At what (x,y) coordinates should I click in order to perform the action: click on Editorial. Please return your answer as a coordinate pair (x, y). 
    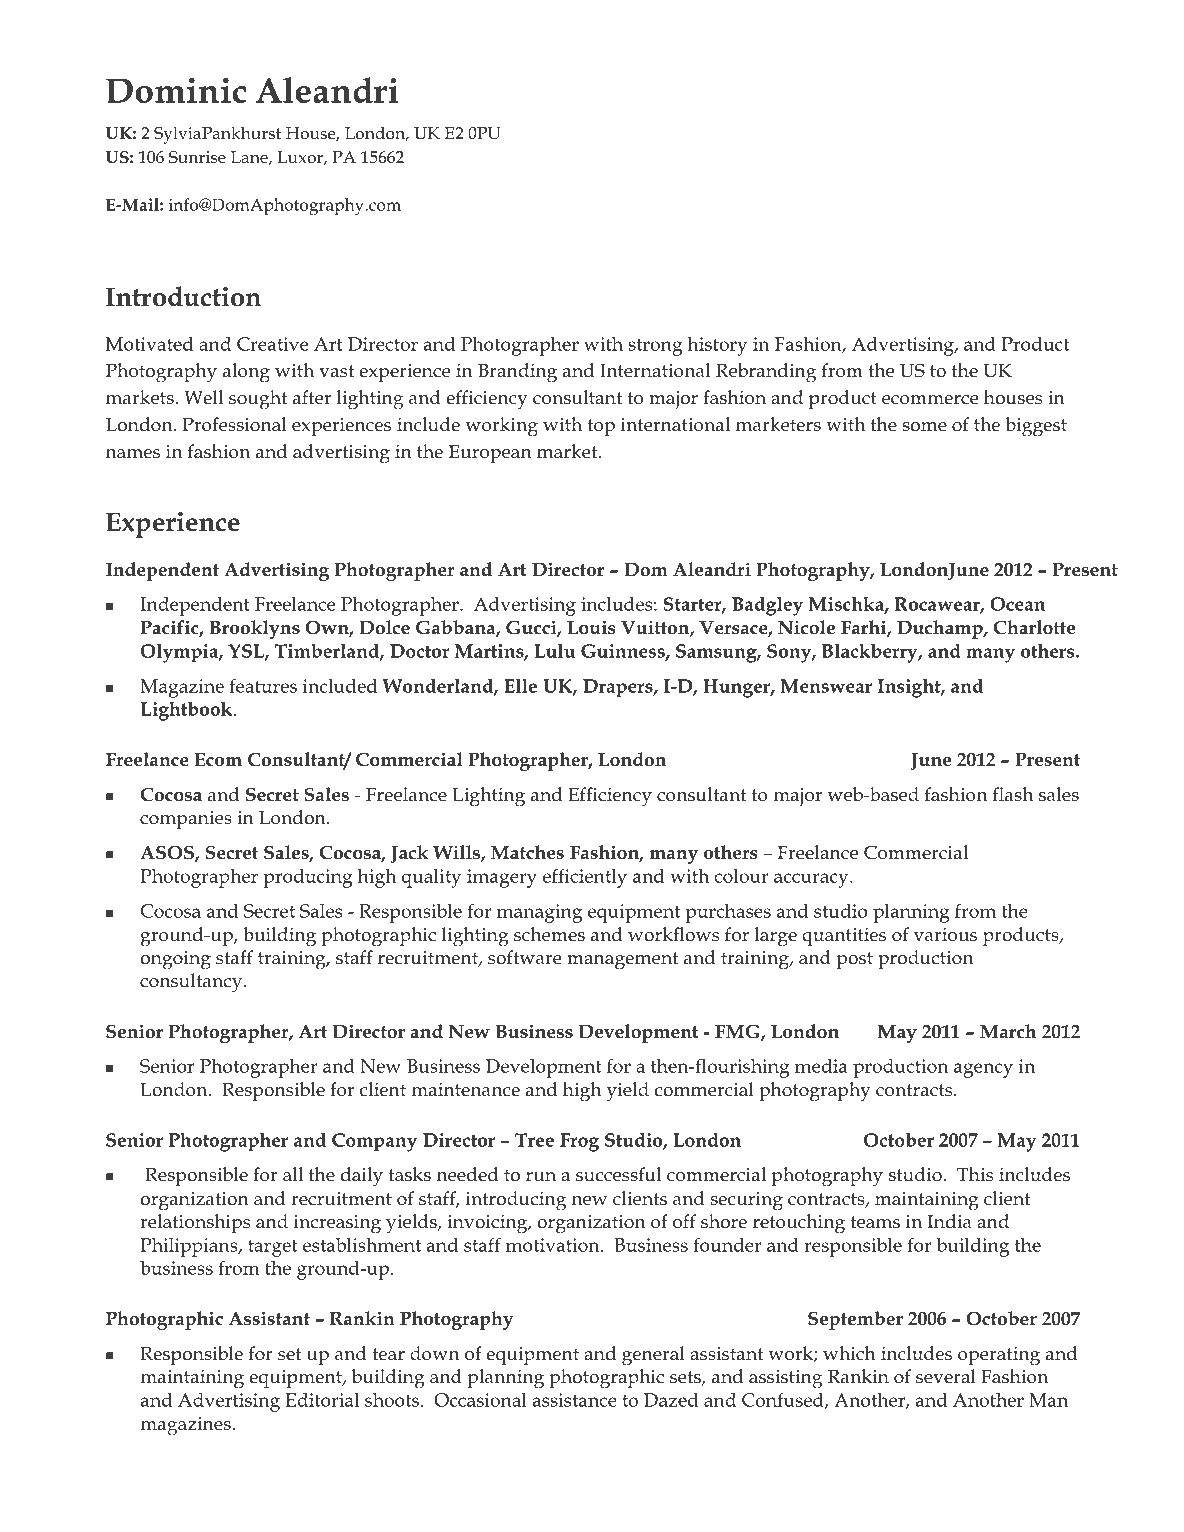
    Looking at the image, I should click on (322, 1400).
